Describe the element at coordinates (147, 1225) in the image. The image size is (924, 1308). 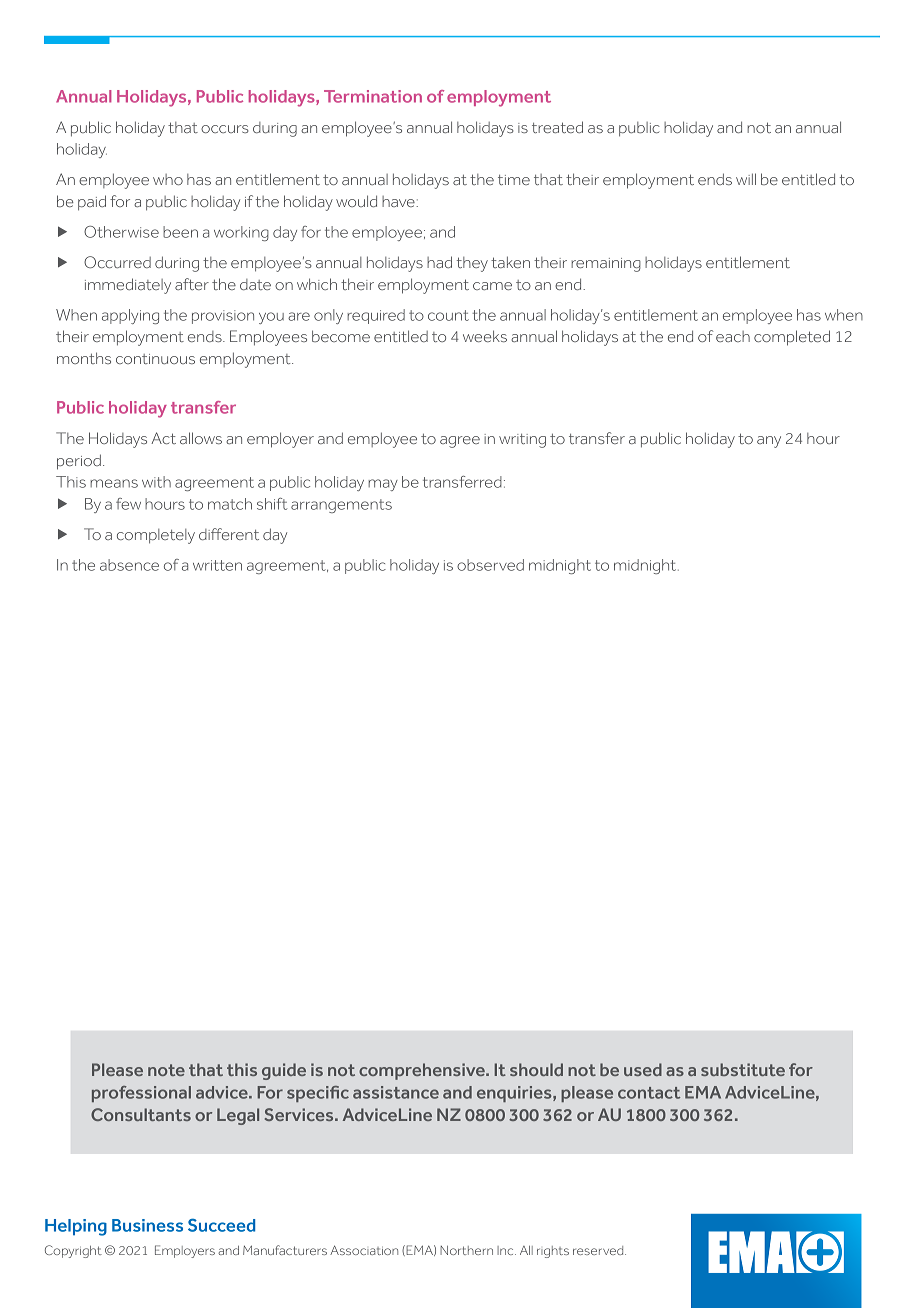
I see `Business` at that location.
